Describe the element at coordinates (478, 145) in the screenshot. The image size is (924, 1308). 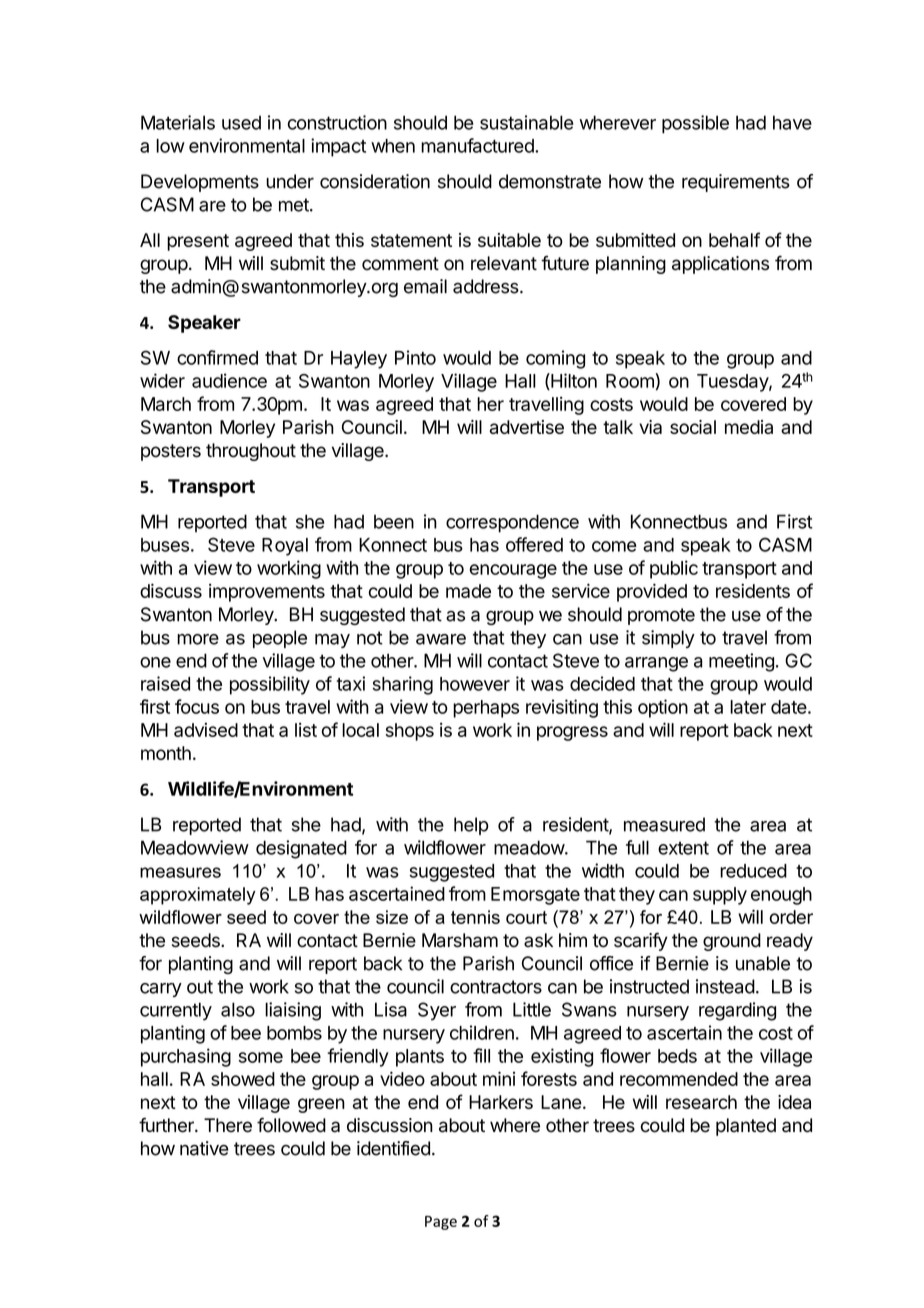
I see `manufactured` at that location.
